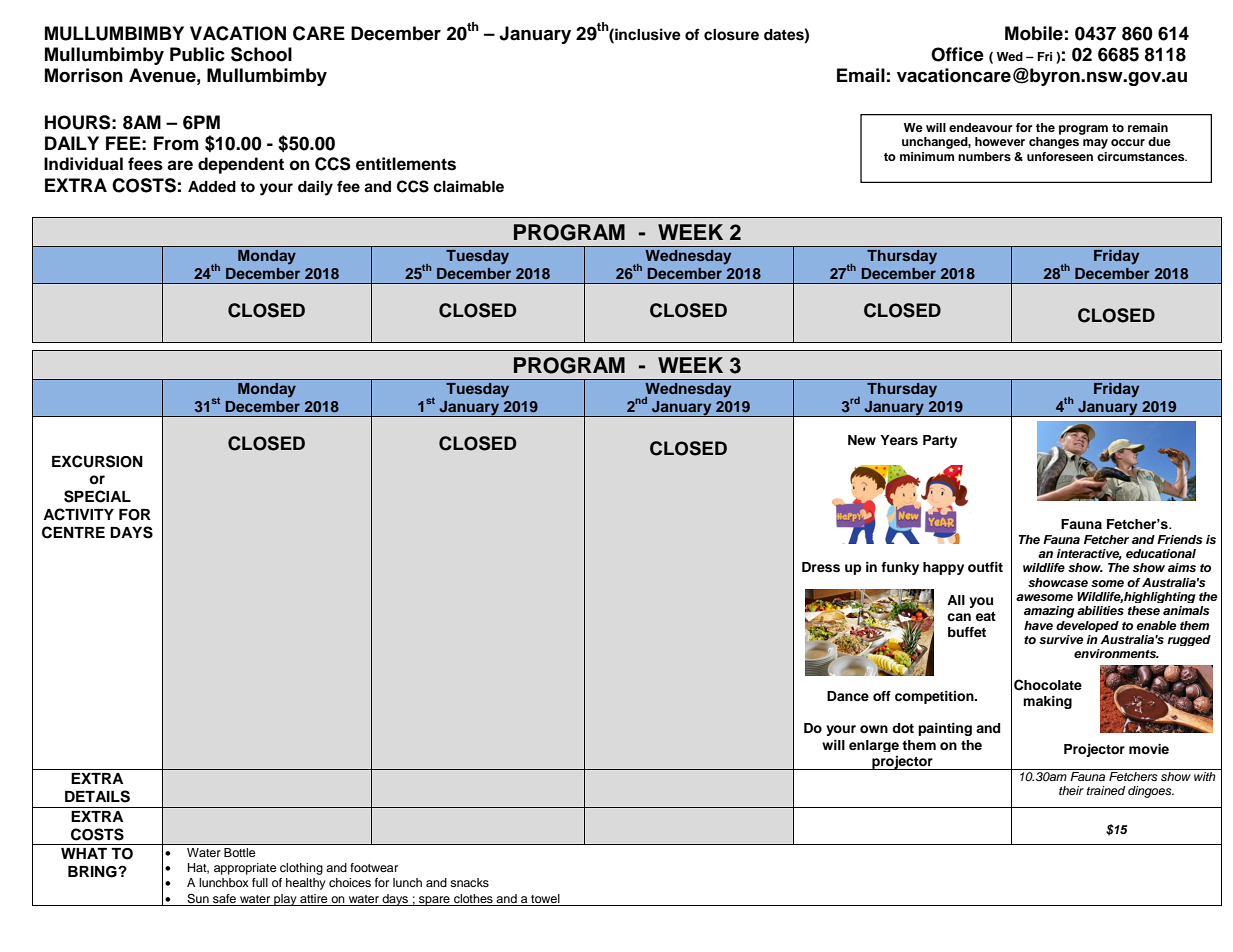 The width and height of the image is (1233, 952). Describe the element at coordinates (245, 869) in the image. I see `appropriate` at that location.
